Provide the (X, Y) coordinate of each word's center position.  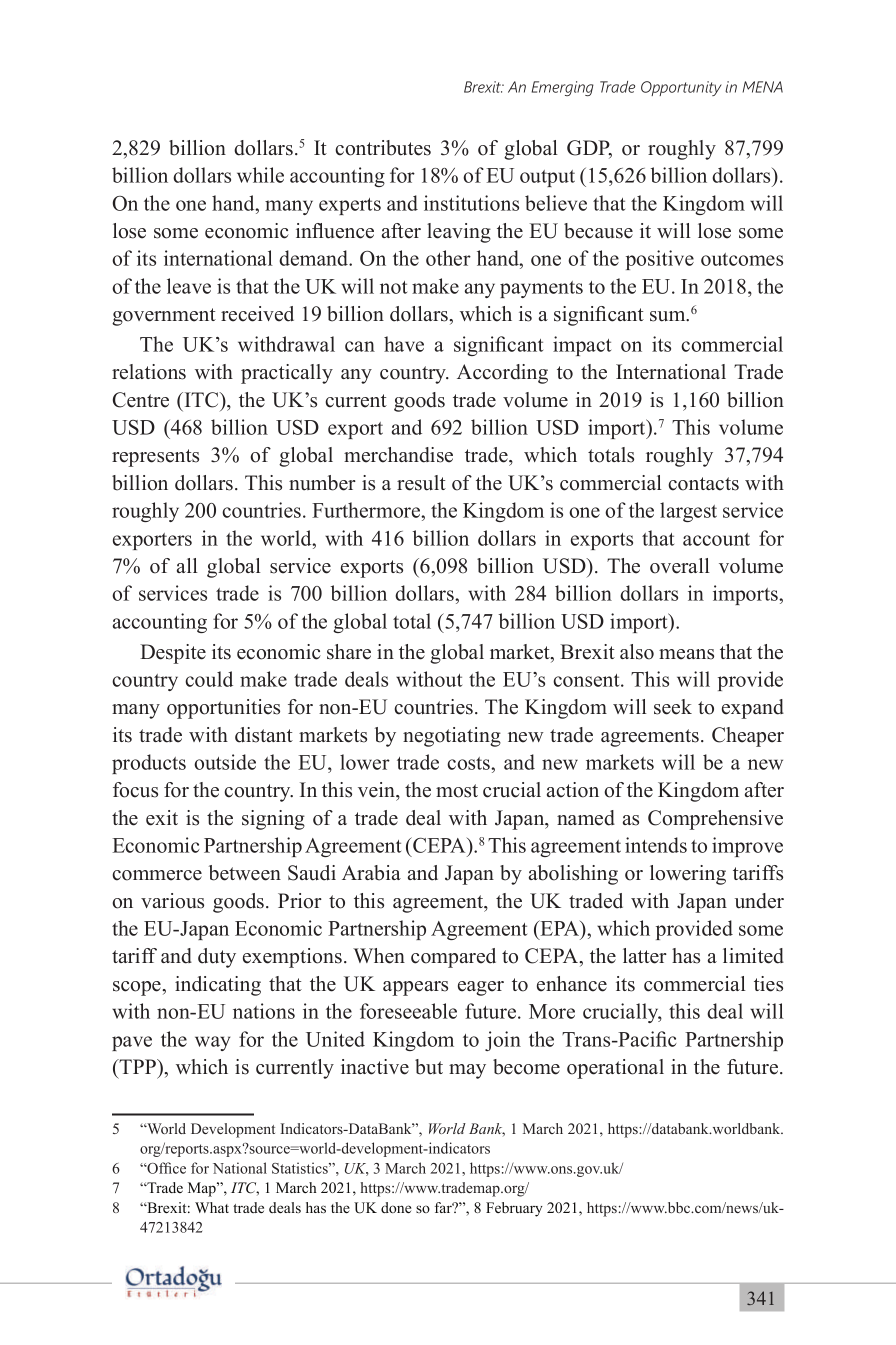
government (164, 317)
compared (453, 958)
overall (680, 566)
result (421, 483)
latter (645, 956)
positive (660, 260)
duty (217, 958)
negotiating (452, 737)
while (260, 175)
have (404, 344)
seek (673, 707)
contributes (383, 148)
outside (225, 762)
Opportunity (681, 88)
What (212, 1207)
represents (155, 458)
